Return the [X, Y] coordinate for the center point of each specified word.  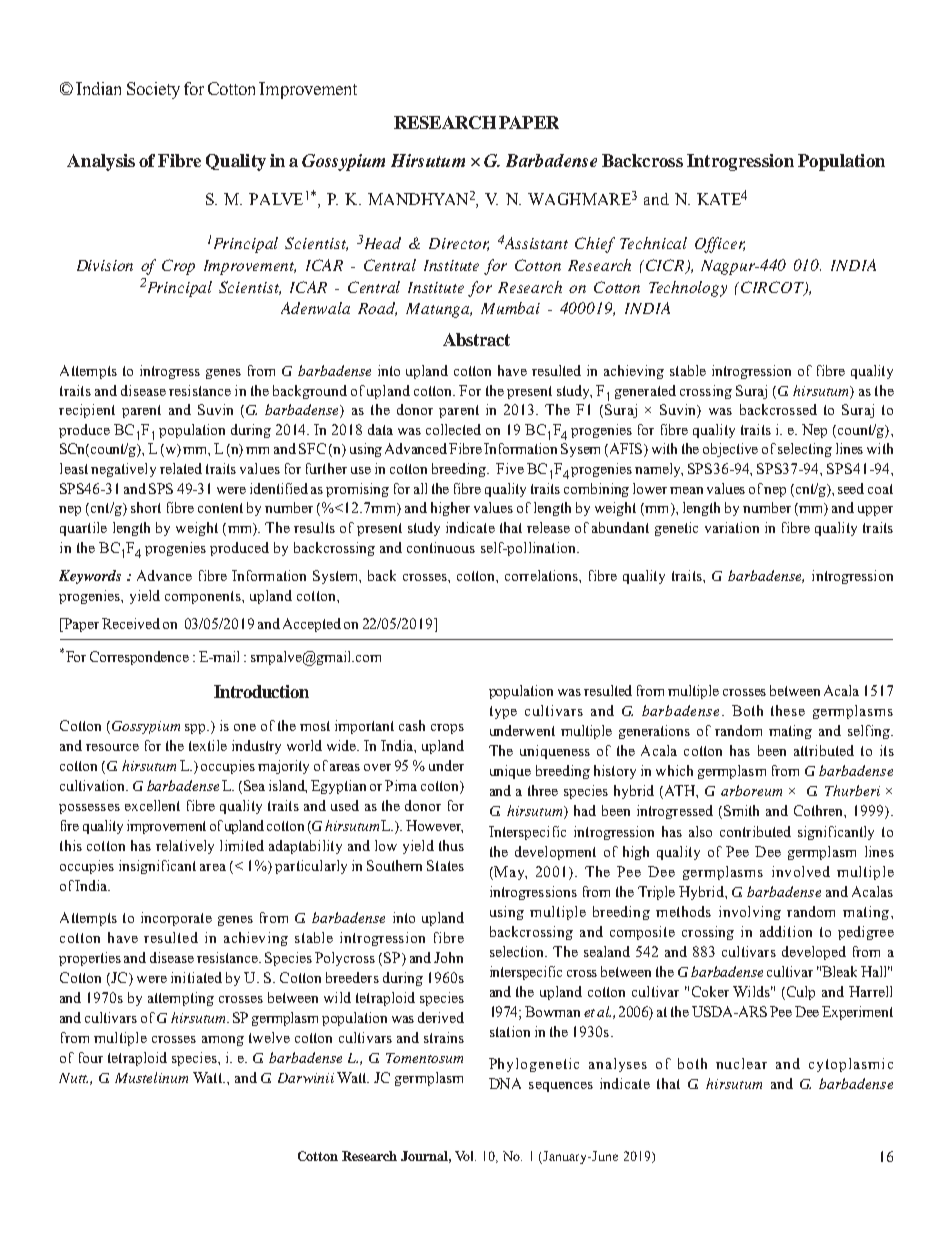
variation [732, 527]
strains [444, 1037]
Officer [720, 245]
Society [153, 90]
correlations [542, 575]
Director [459, 244]
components [204, 597]
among [223, 1041]
